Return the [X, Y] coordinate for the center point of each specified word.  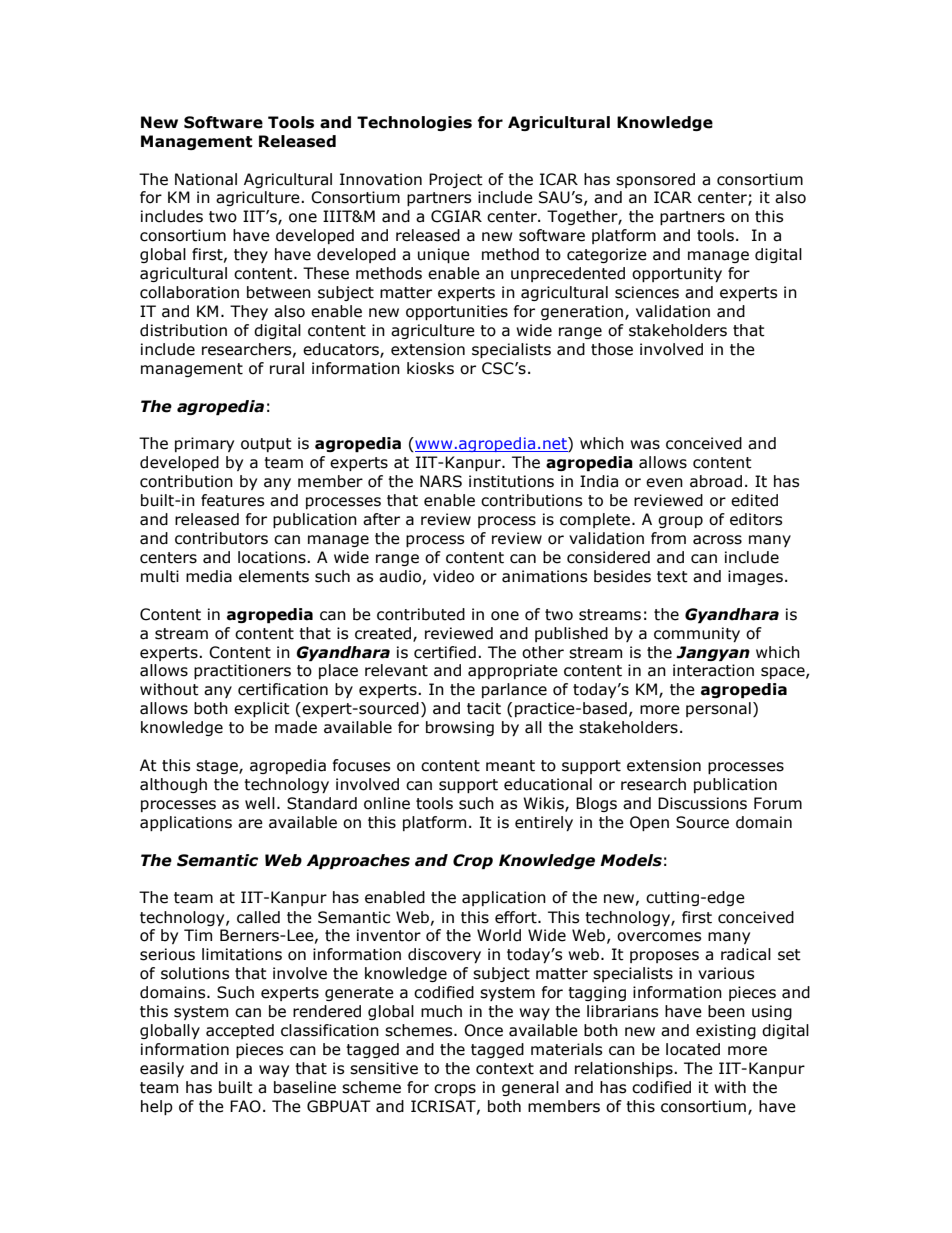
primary [204, 444]
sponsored [655, 180]
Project [456, 180]
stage [218, 767]
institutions [511, 481]
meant [510, 766]
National [206, 179]
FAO [245, 1106]
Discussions [702, 803]
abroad [716, 481]
